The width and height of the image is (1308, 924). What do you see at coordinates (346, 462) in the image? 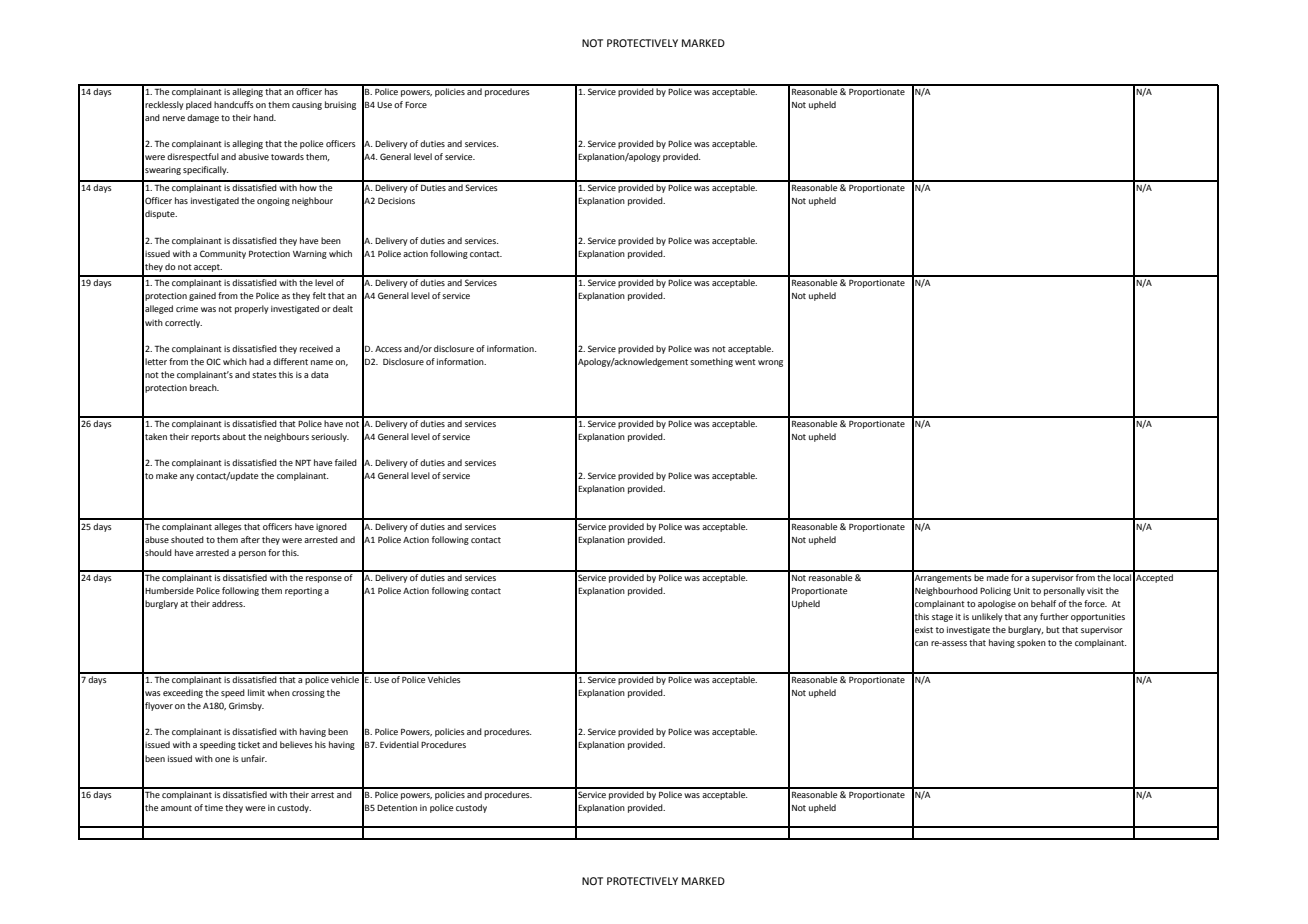
I see `failed` at bounding box center [346, 462].
